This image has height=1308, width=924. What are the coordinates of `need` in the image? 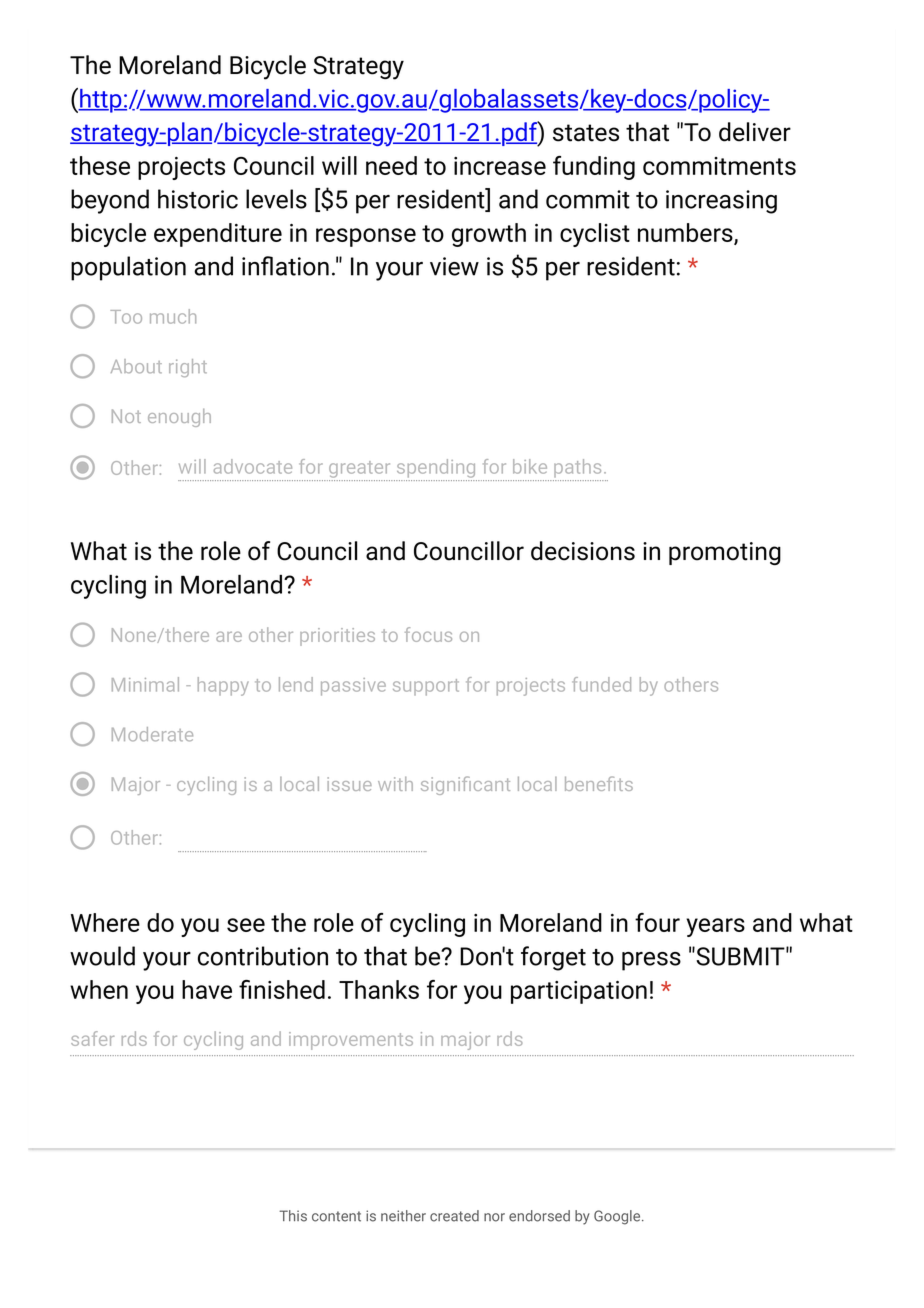 It's located at (391, 165).
